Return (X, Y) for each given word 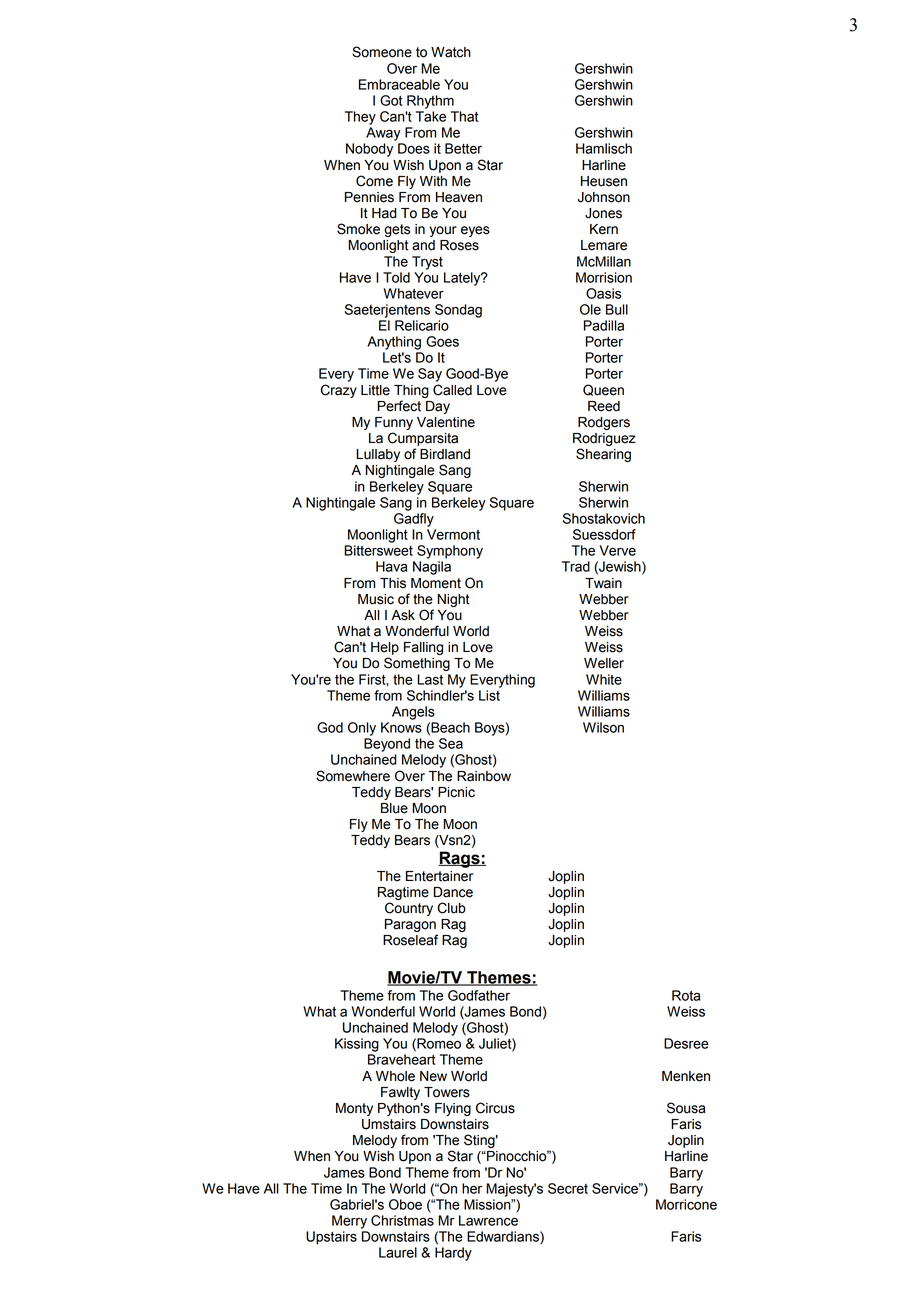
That (464, 116)
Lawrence (488, 1220)
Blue (394, 808)
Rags (460, 859)
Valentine (446, 422)
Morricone (686, 1204)
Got (391, 100)
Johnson (604, 197)
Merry (349, 1222)
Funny (394, 423)
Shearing (603, 455)
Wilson (603, 727)
